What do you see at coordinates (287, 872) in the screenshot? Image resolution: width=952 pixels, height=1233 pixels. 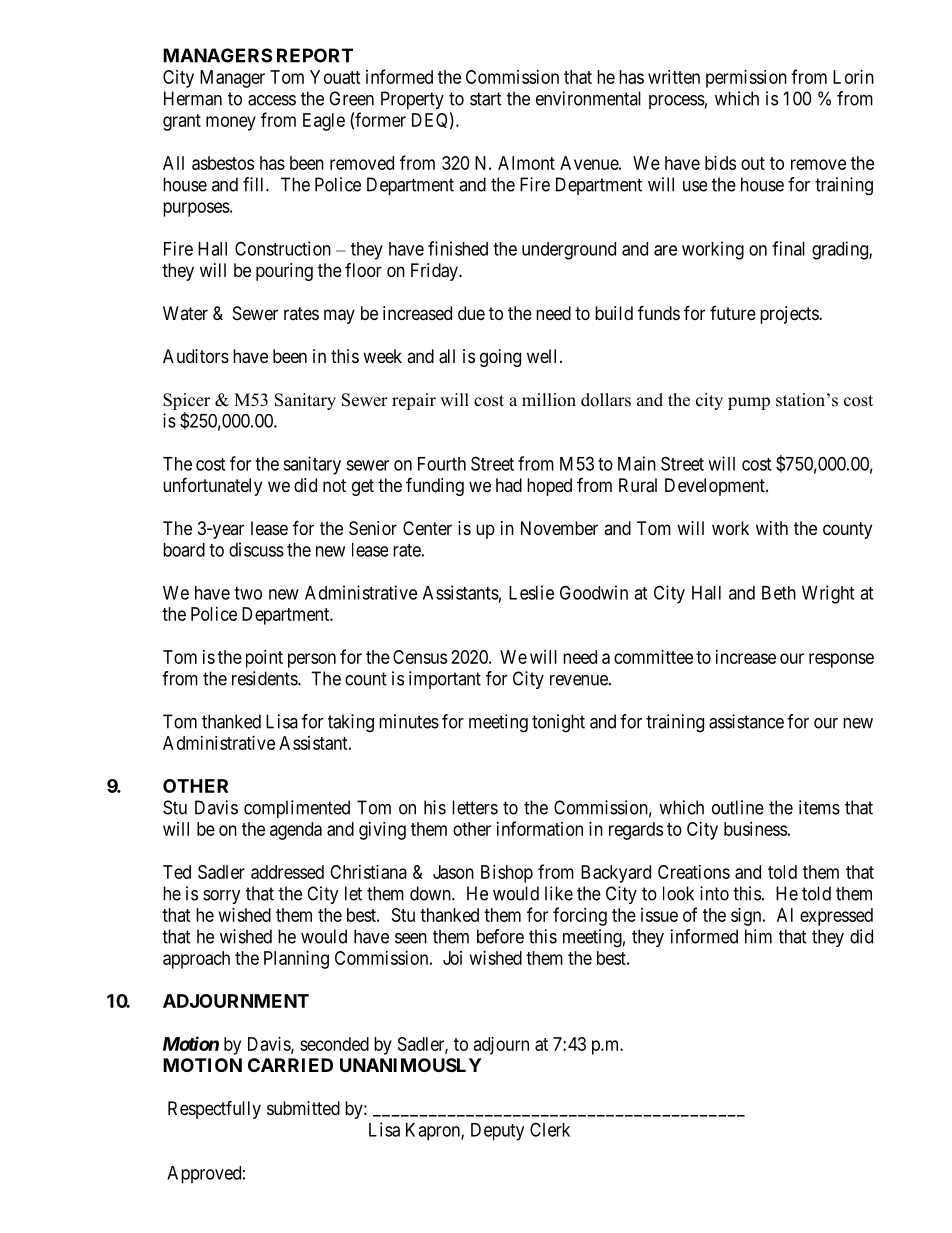 I see `addressed` at bounding box center [287, 872].
